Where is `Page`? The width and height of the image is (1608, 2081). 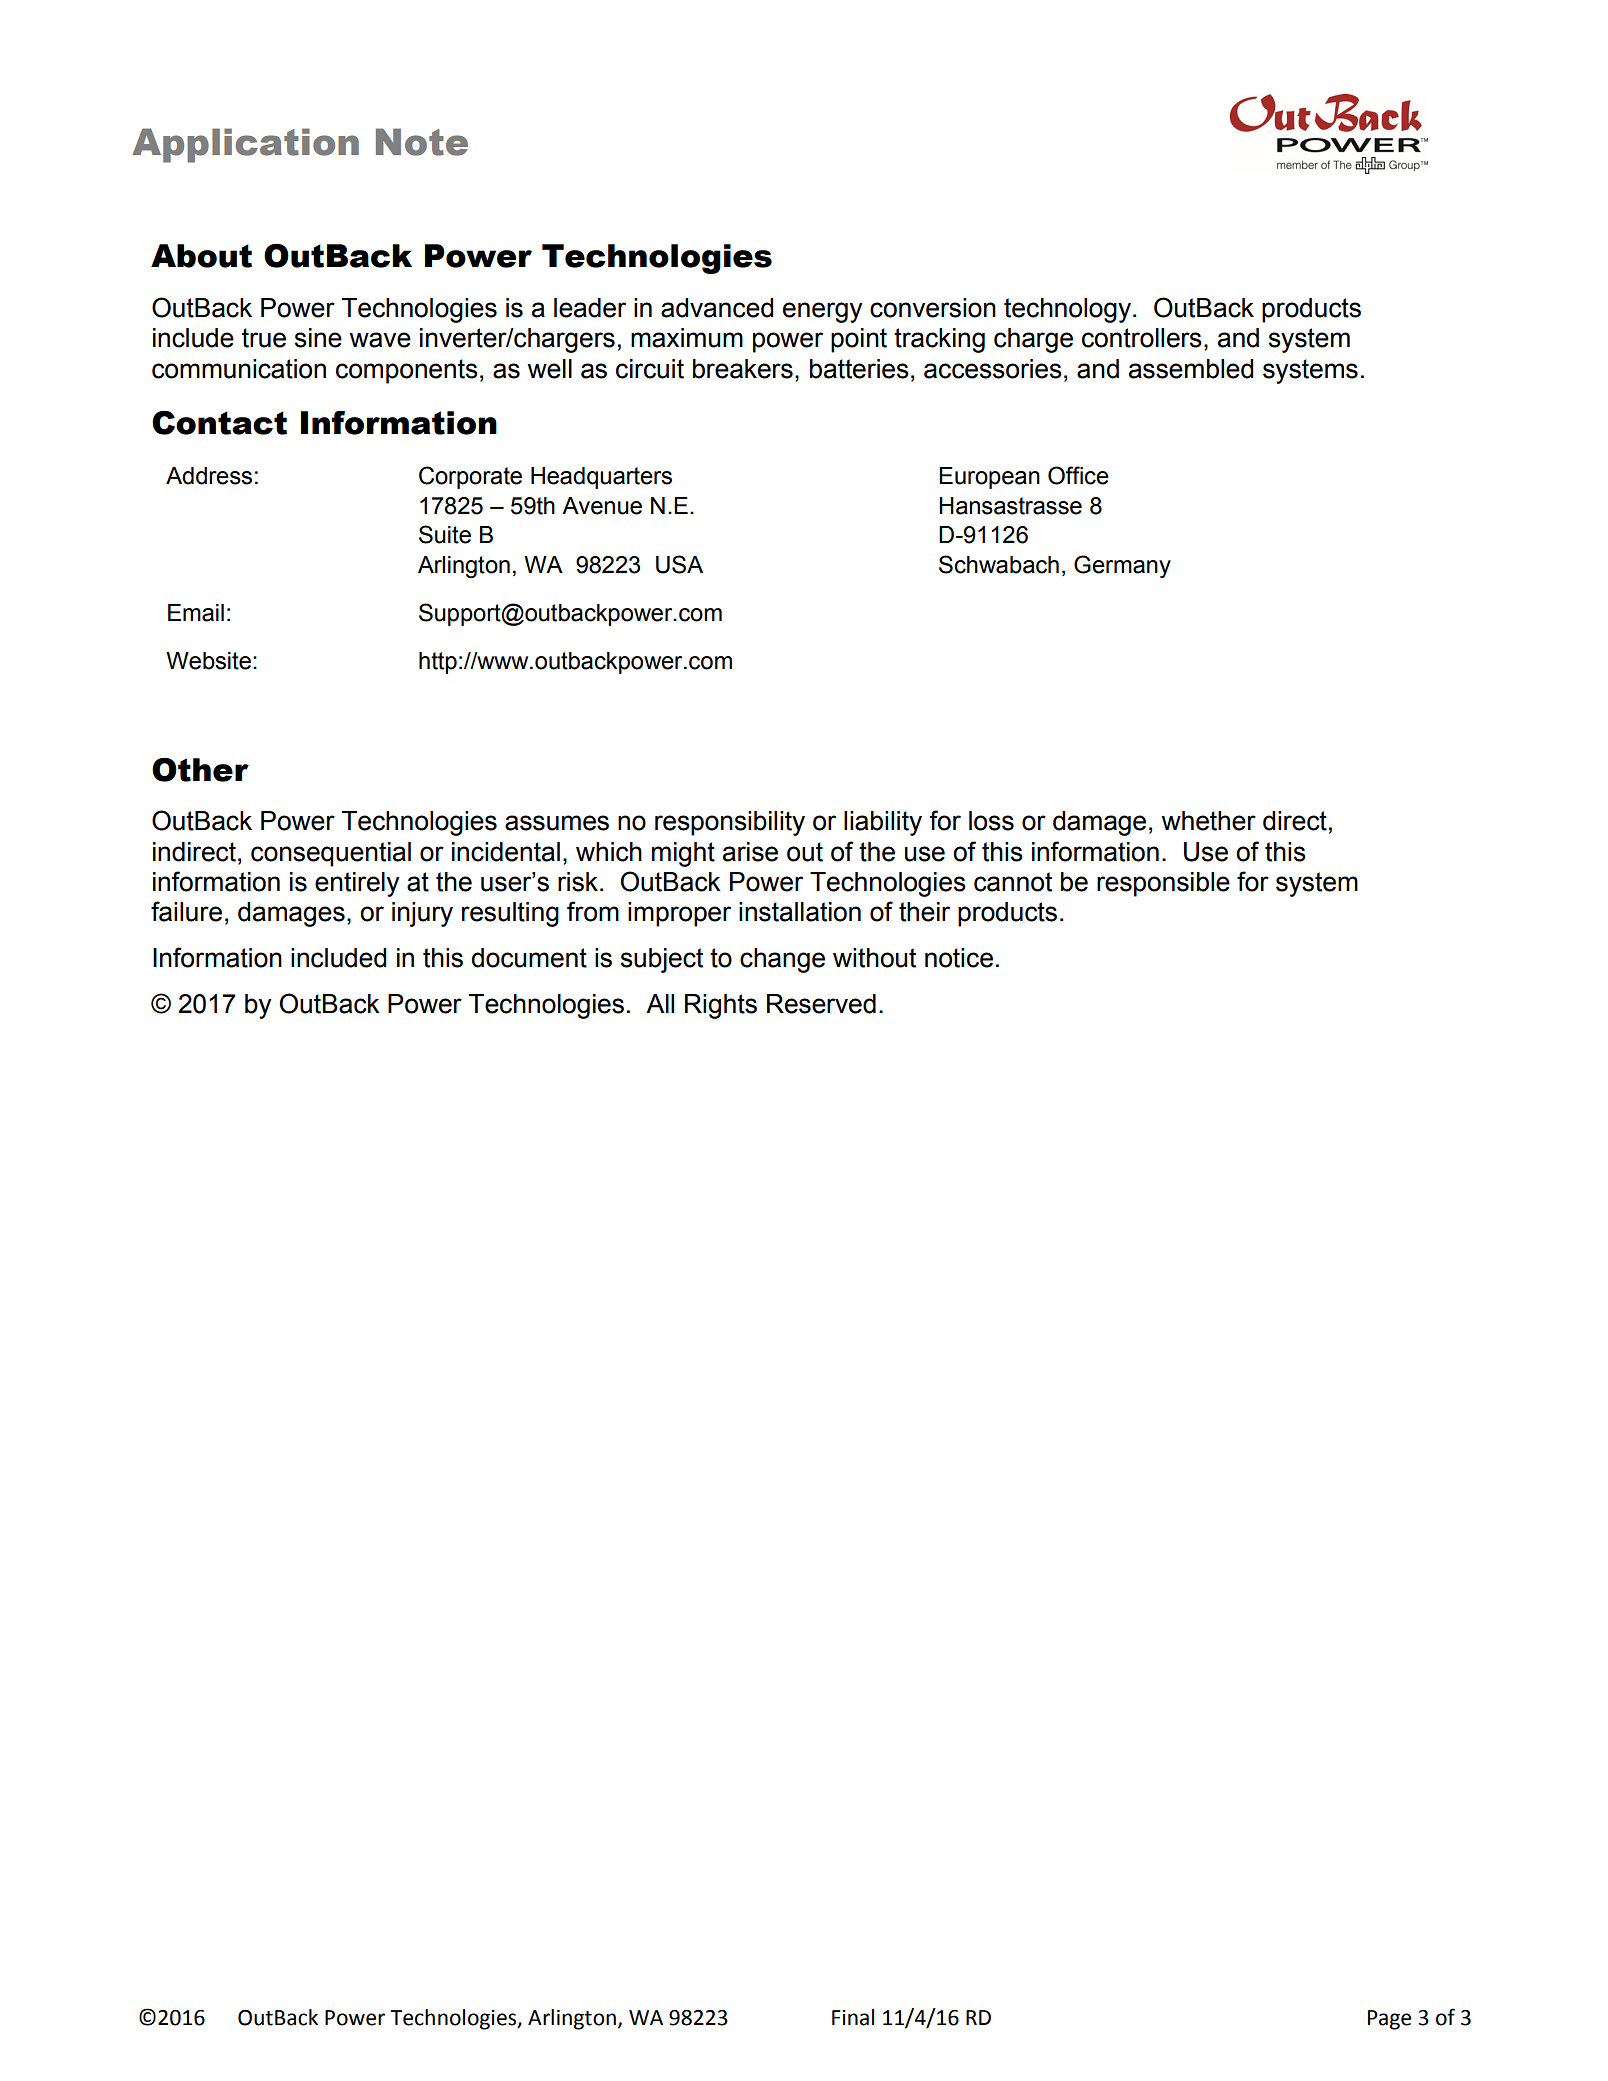
Page is located at coordinates (1389, 2020).
